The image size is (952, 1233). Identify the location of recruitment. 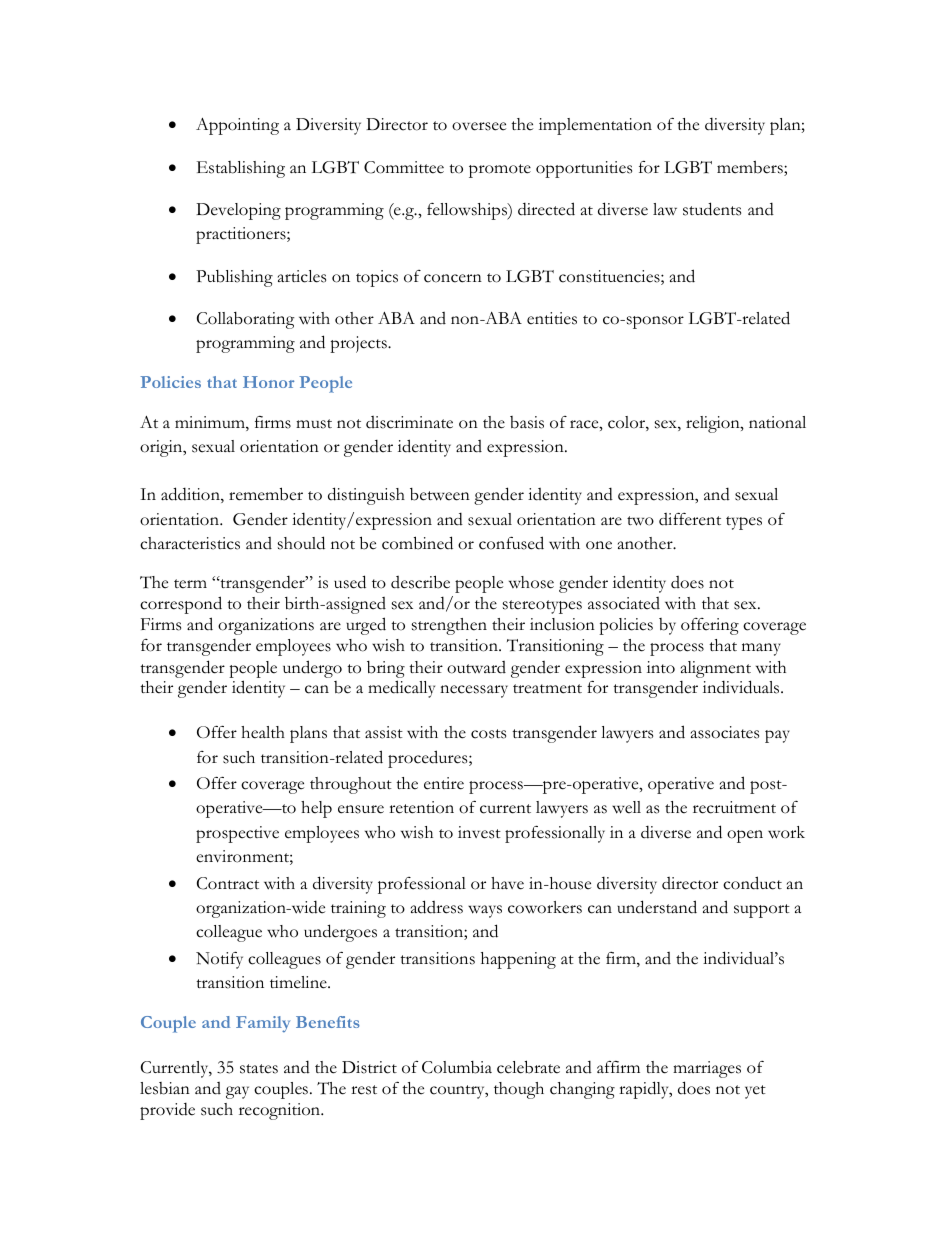
(734, 807).
